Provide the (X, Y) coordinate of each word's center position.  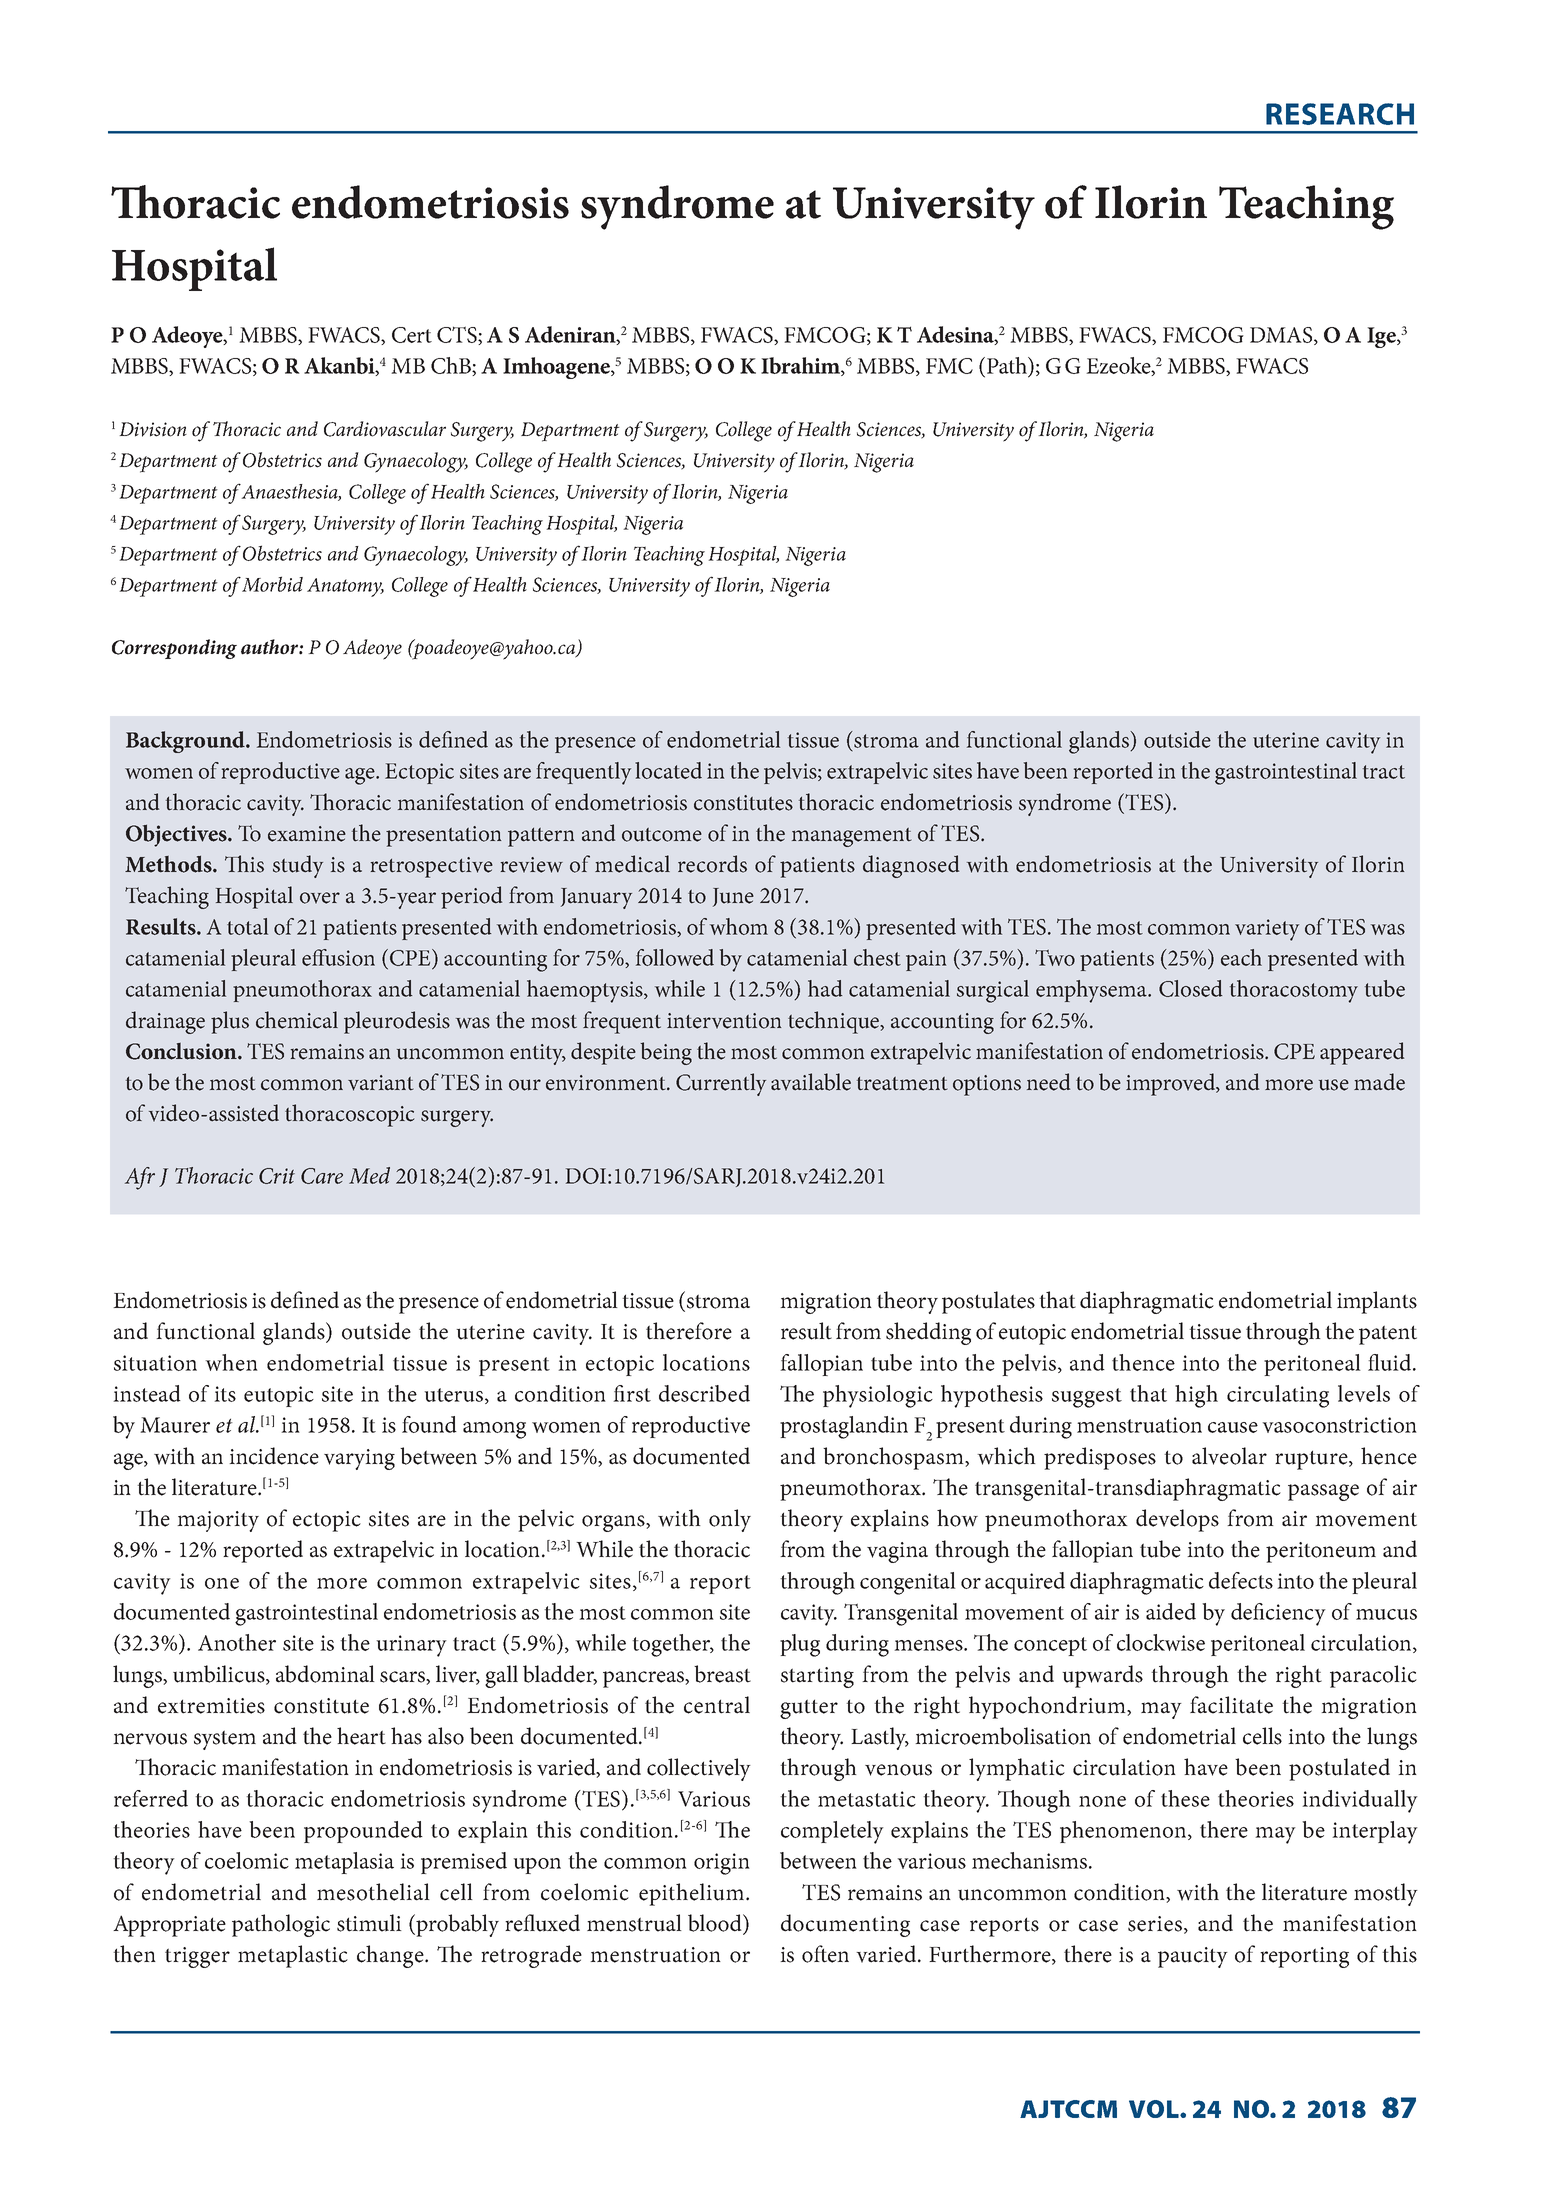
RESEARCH (1340, 114)
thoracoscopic (350, 1115)
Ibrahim (801, 366)
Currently (721, 1084)
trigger (197, 1957)
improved (1172, 1084)
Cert (412, 335)
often (825, 1954)
